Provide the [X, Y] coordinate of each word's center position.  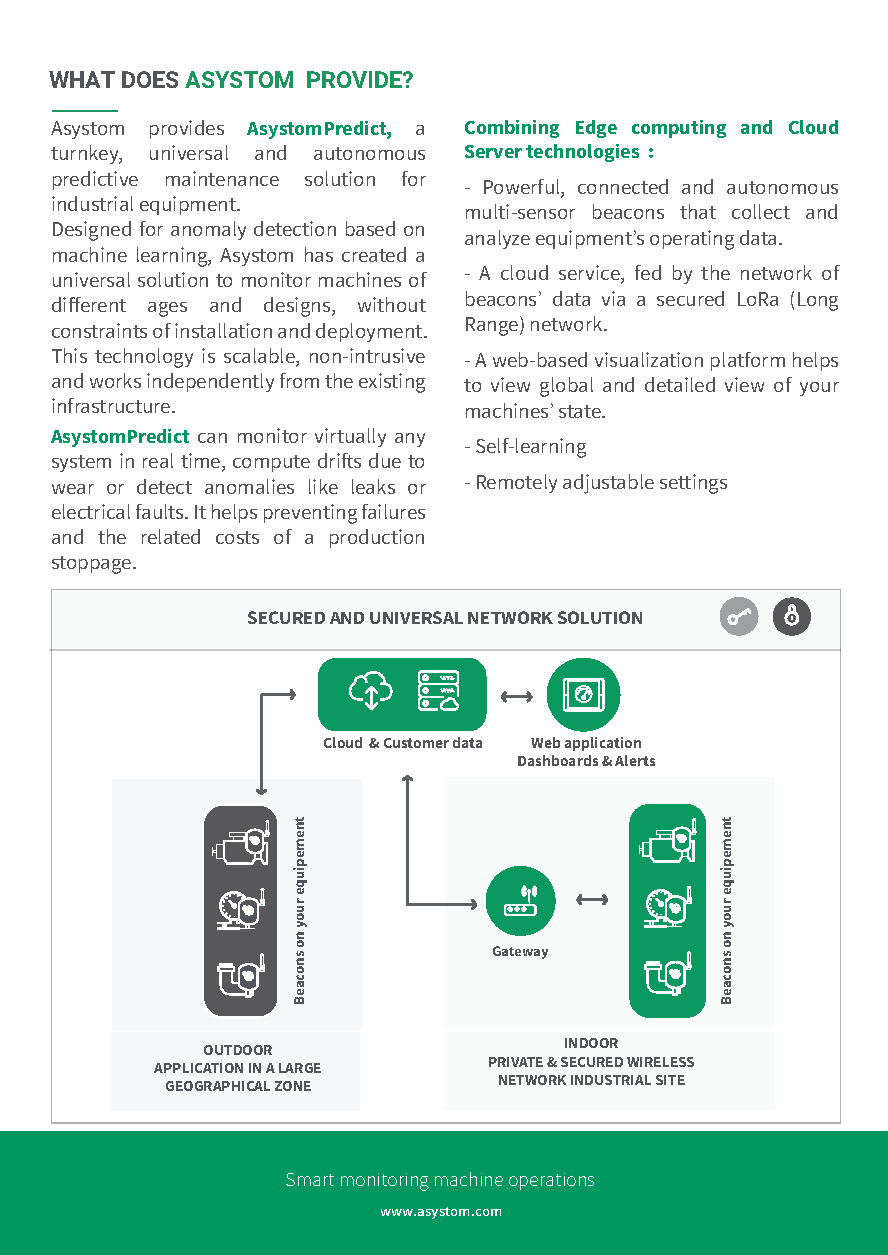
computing [679, 129]
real [158, 460]
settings [693, 484]
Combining [512, 129]
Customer [416, 743]
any [410, 440]
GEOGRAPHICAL [218, 1086]
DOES [150, 79]
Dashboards [558, 760]
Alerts [635, 760]
